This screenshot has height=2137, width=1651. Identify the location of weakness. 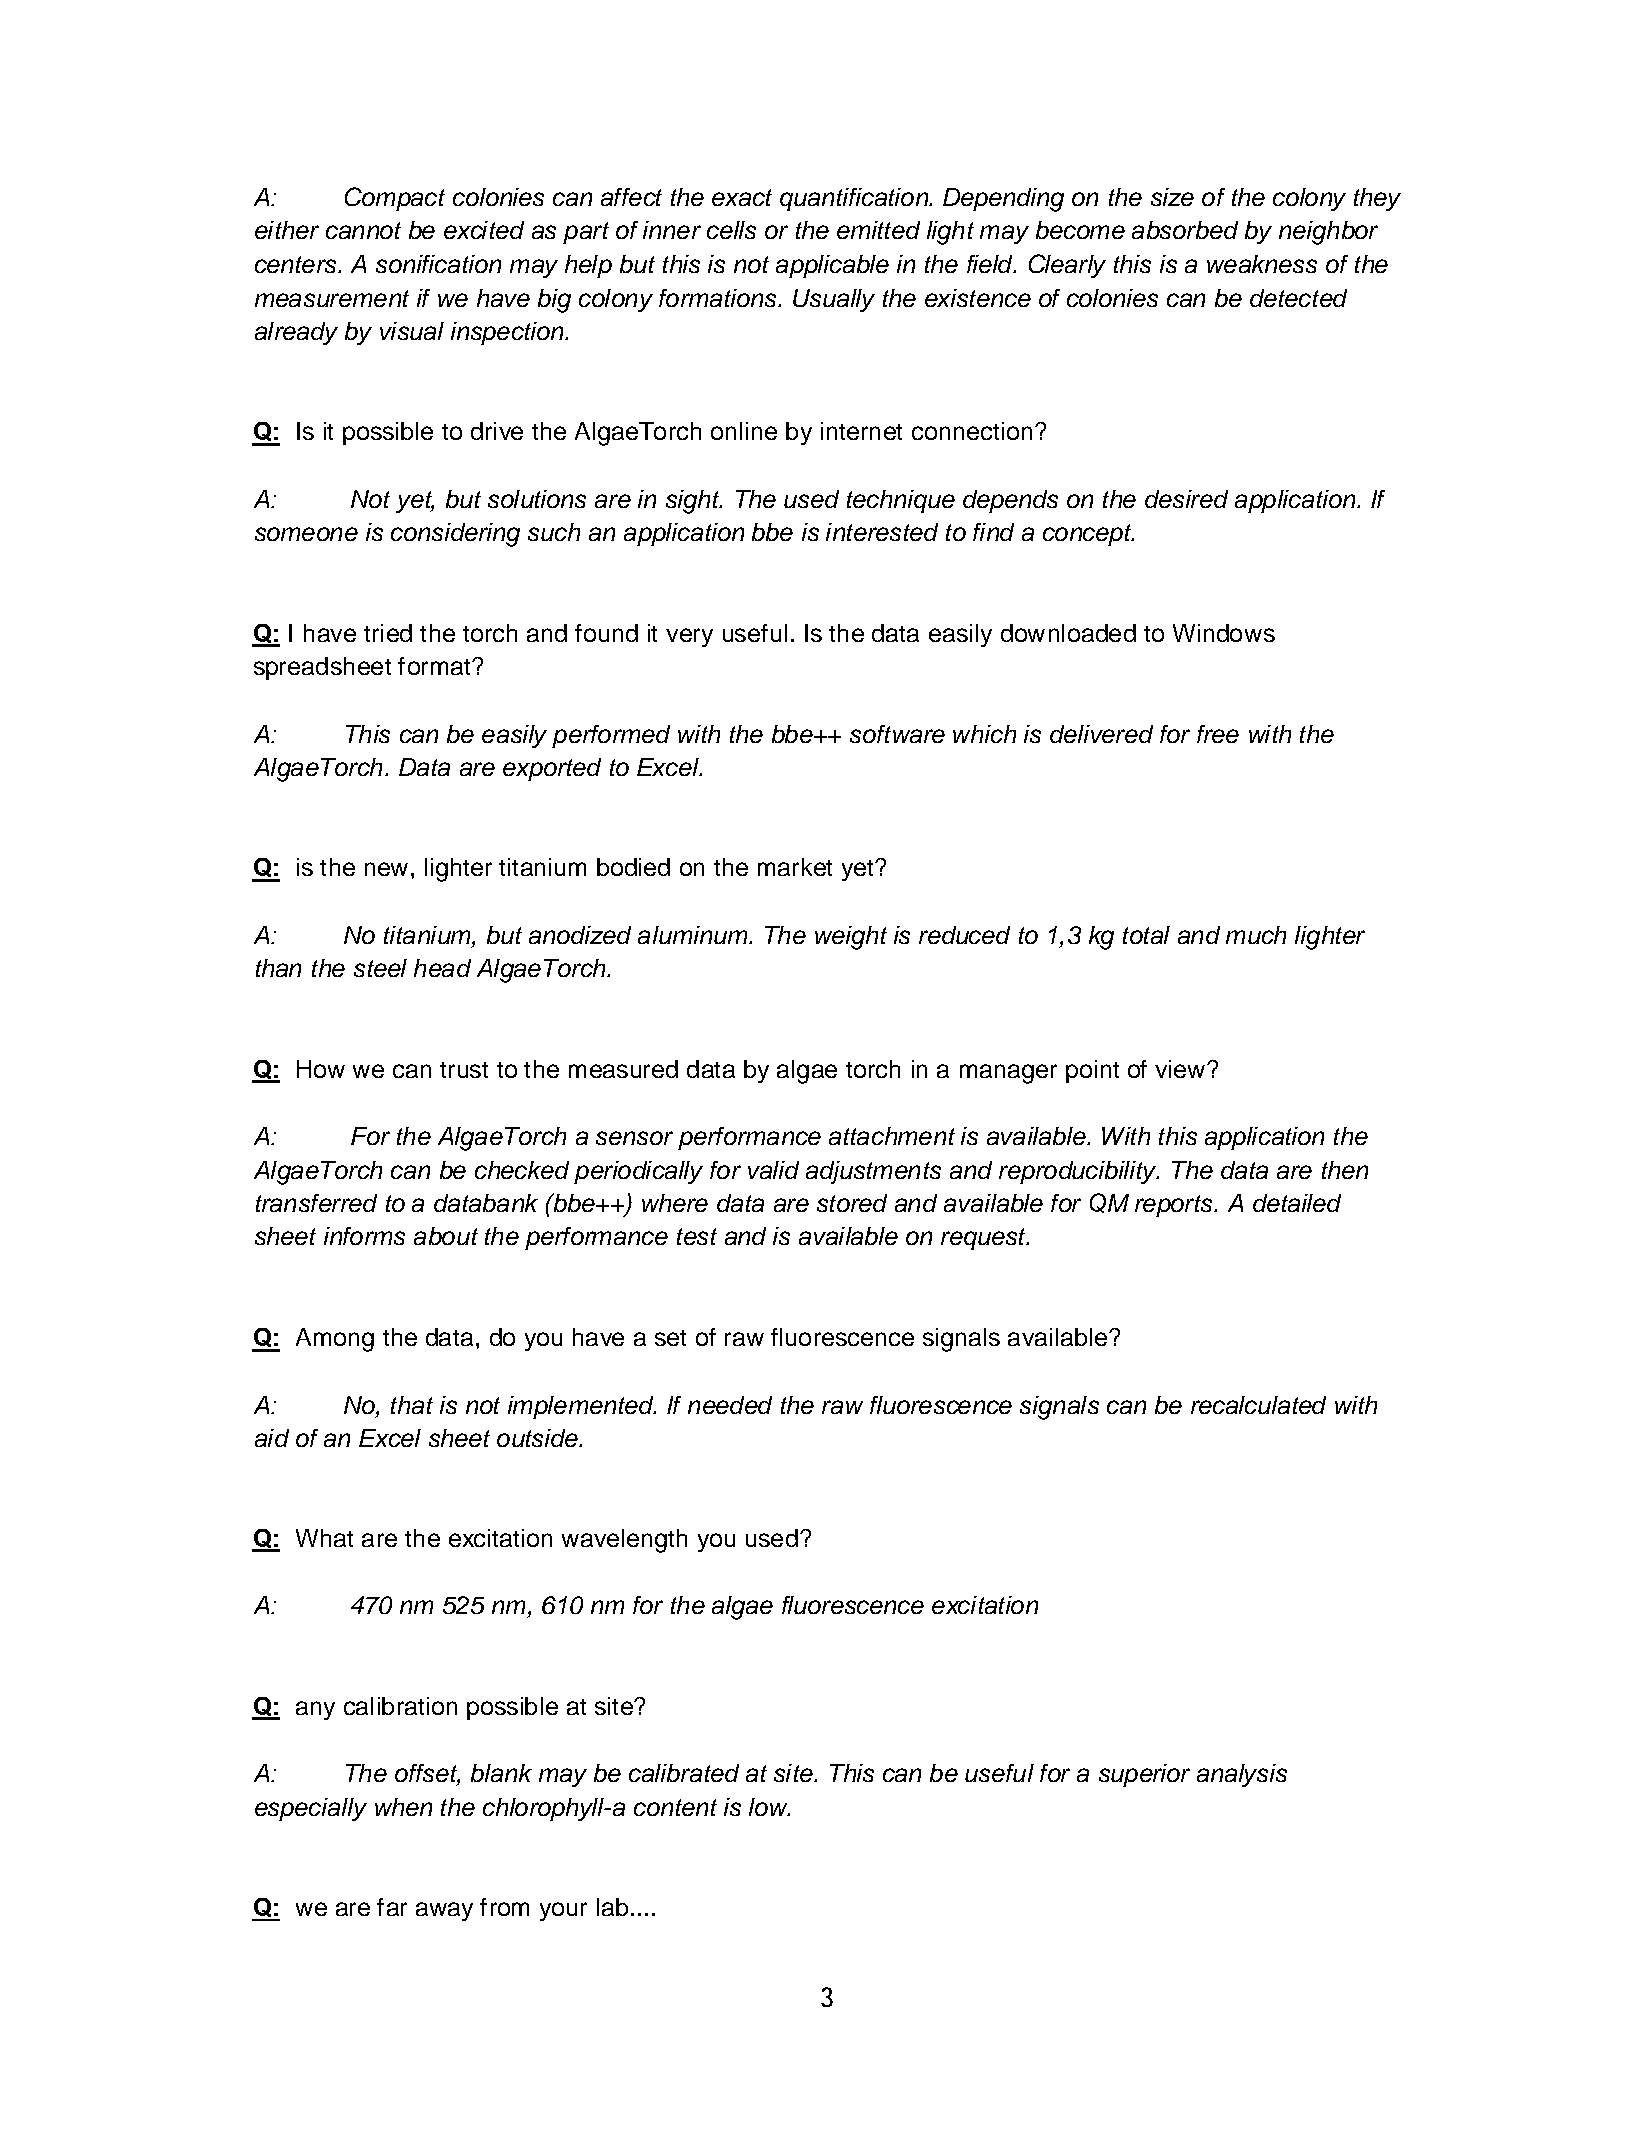
(1262, 264).
